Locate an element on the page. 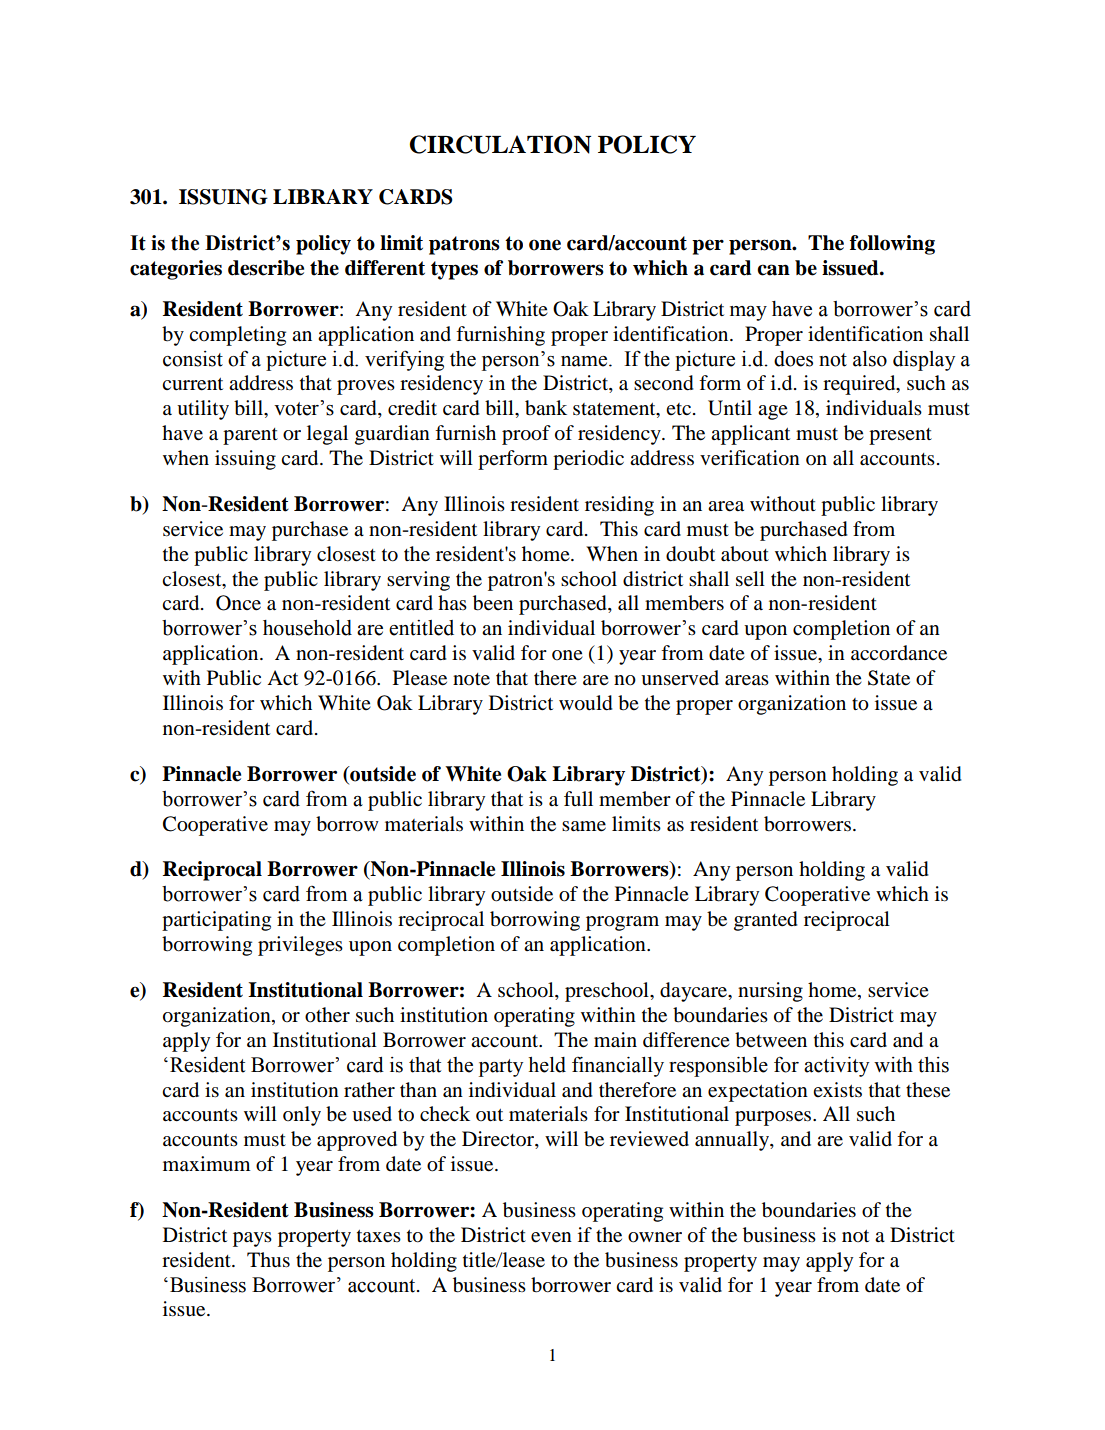 The width and height of the page is (1105, 1430). pays is located at coordinates (252, 1239).
